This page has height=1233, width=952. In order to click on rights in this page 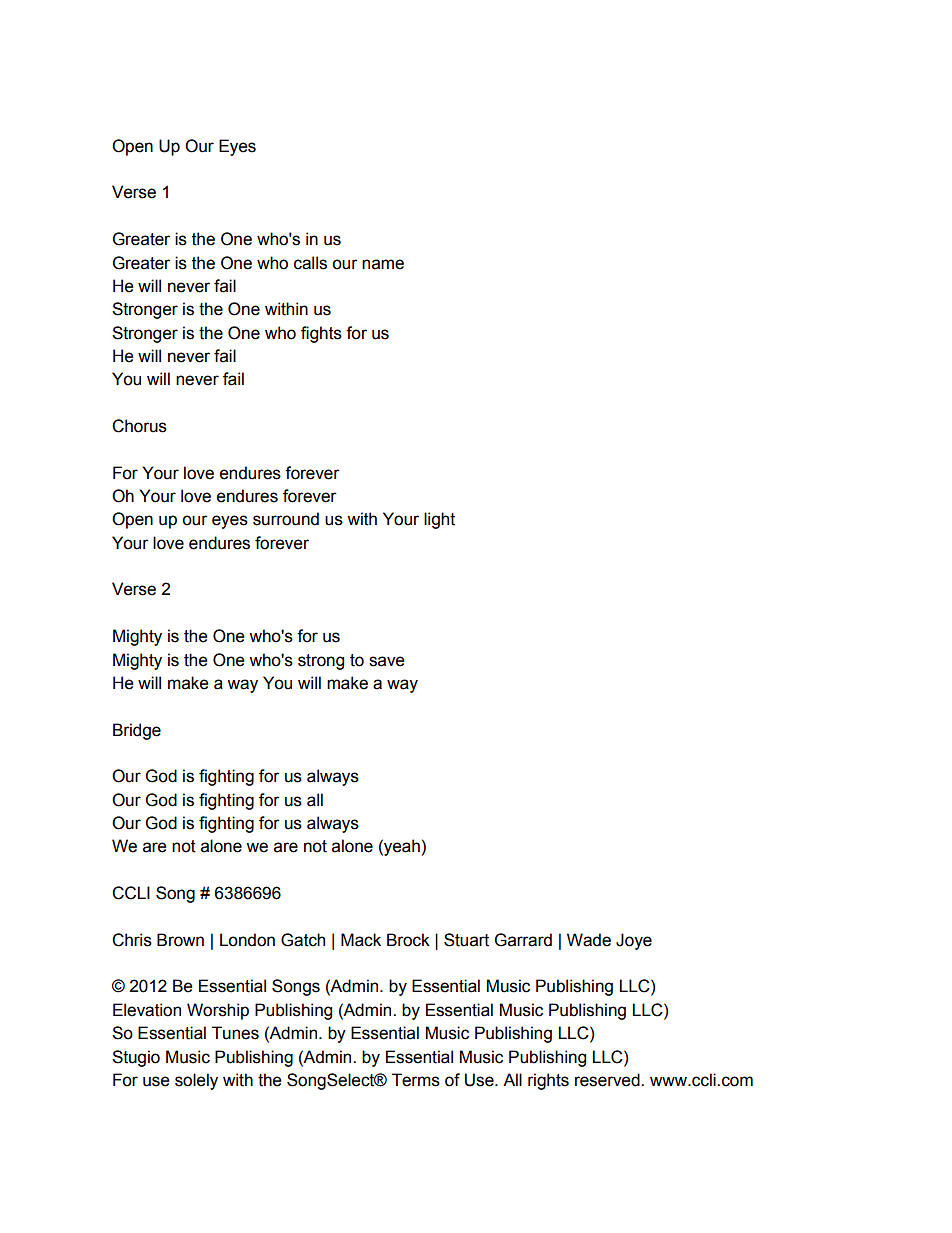, I will do `click(548, 1081)`.
